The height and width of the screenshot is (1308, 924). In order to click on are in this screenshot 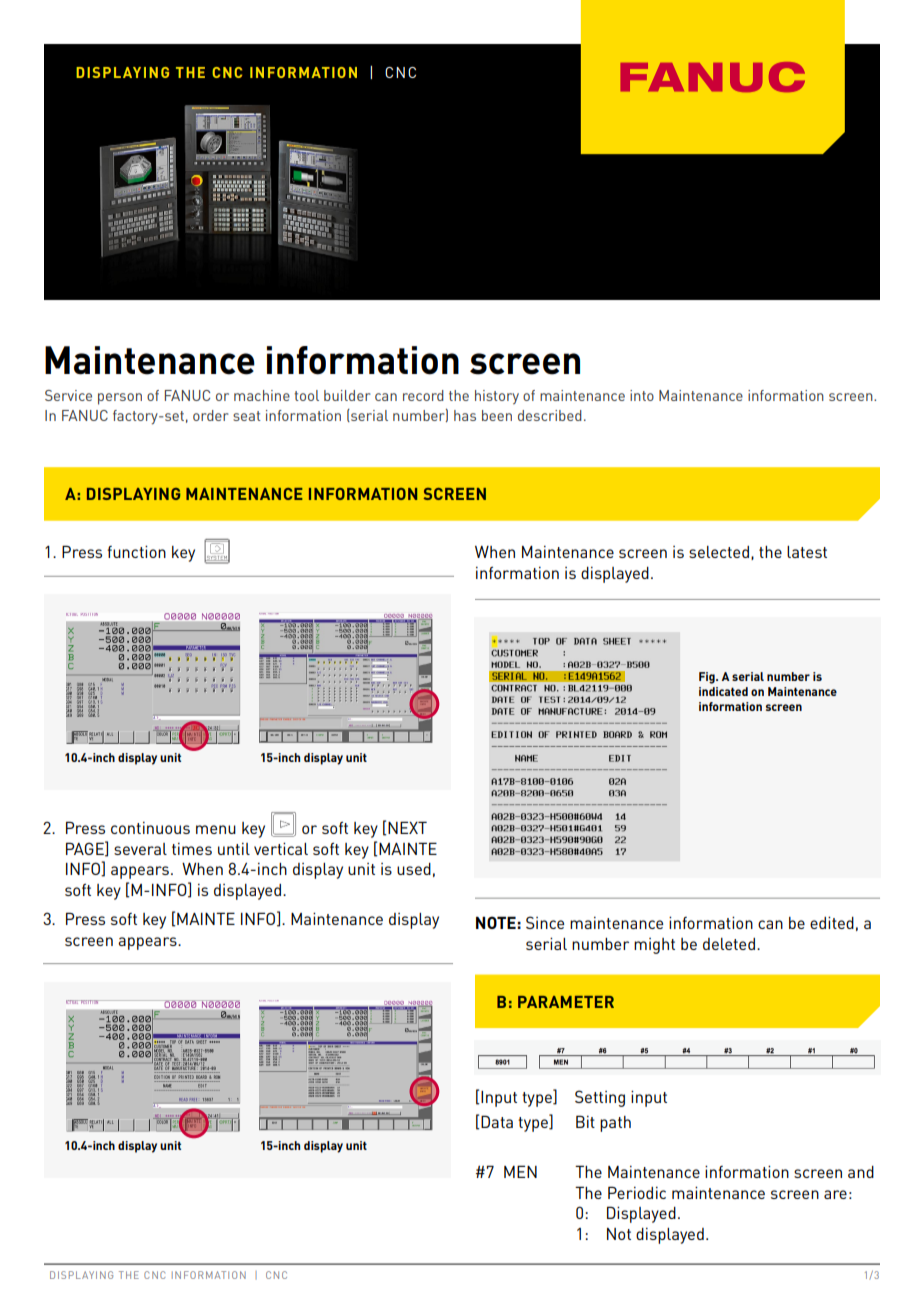, I will do `click(835, 1194)`.
